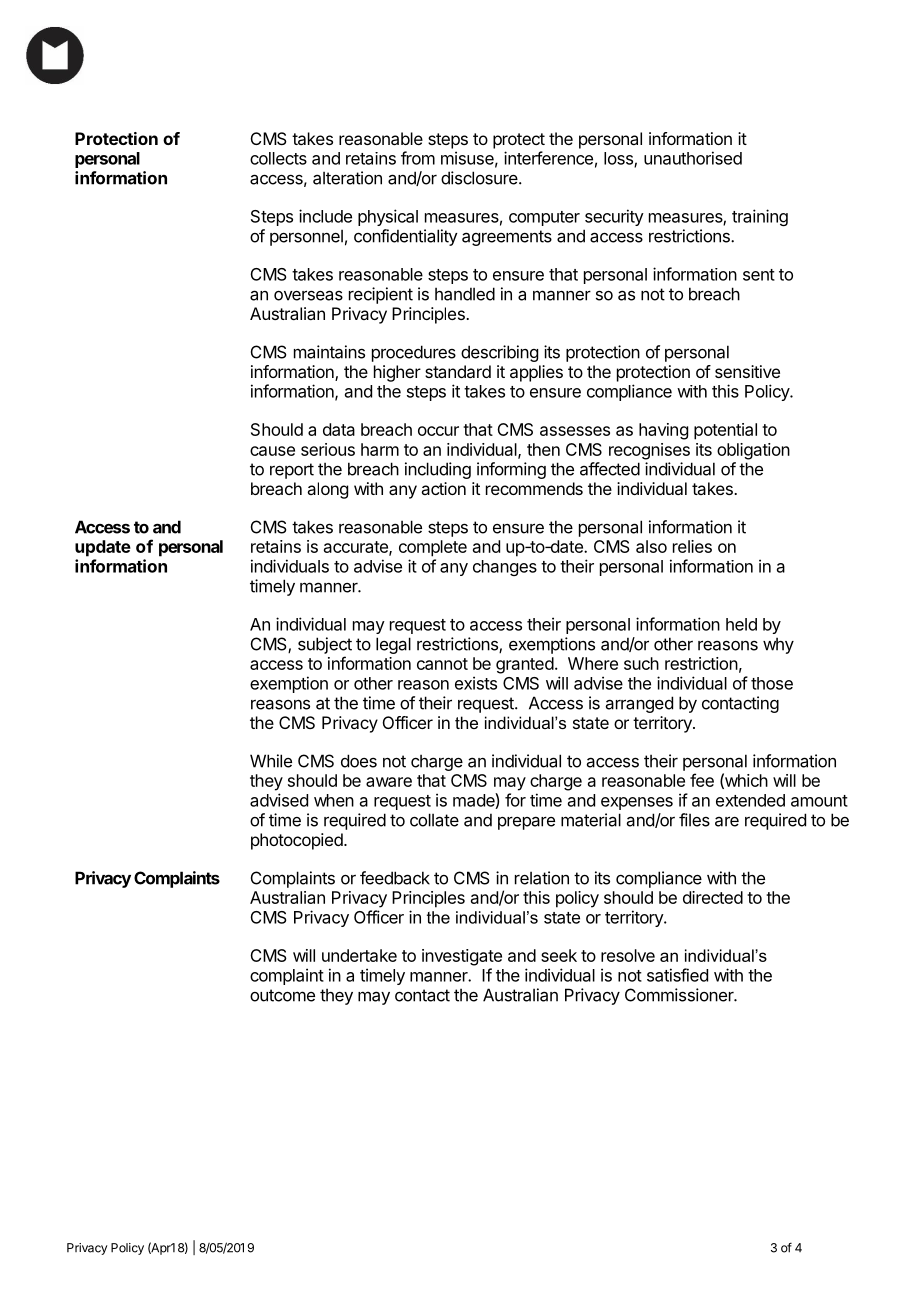  I want to click on seek, so click(559, 955).
